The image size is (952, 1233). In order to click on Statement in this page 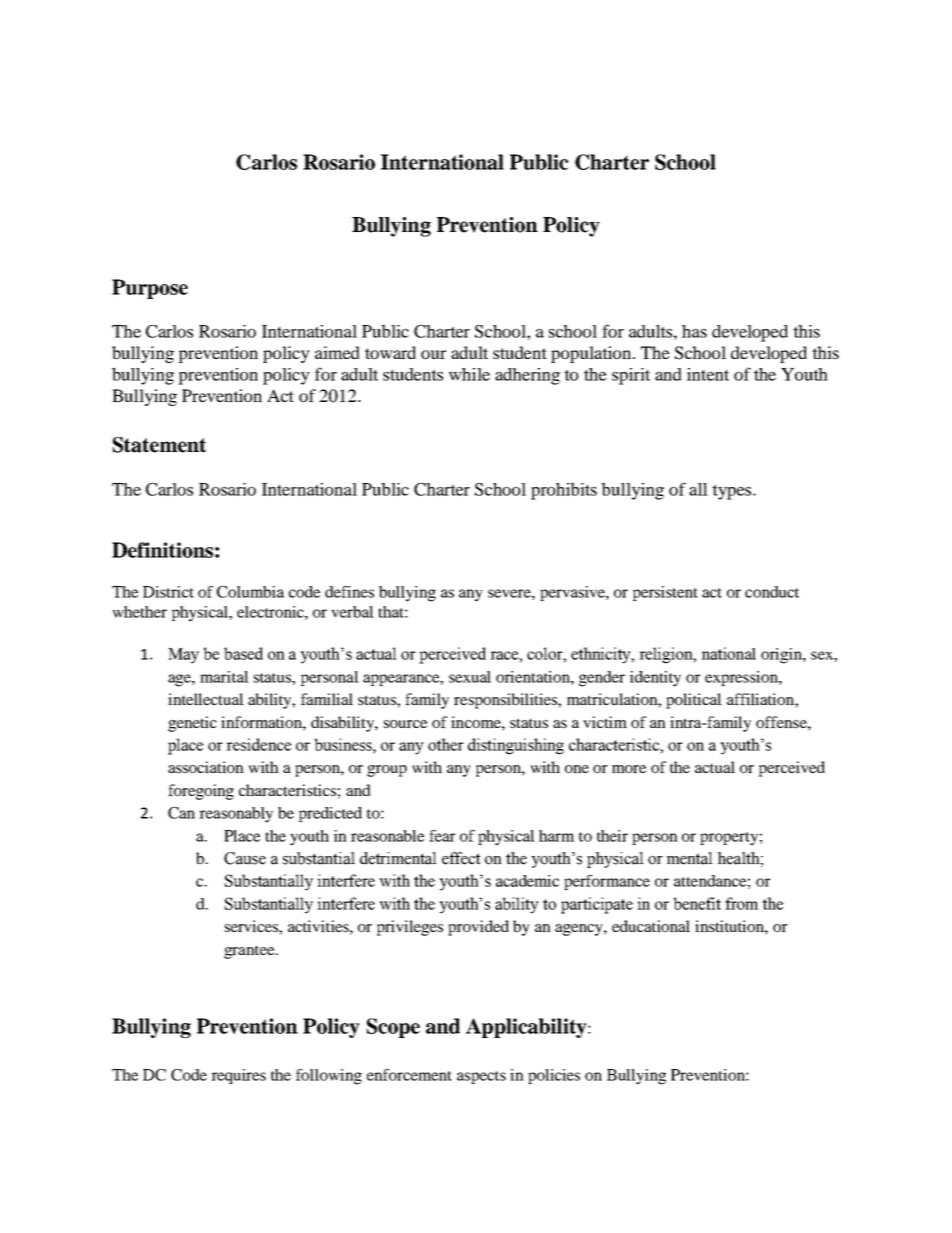, I will do `click(159, 445)`.
